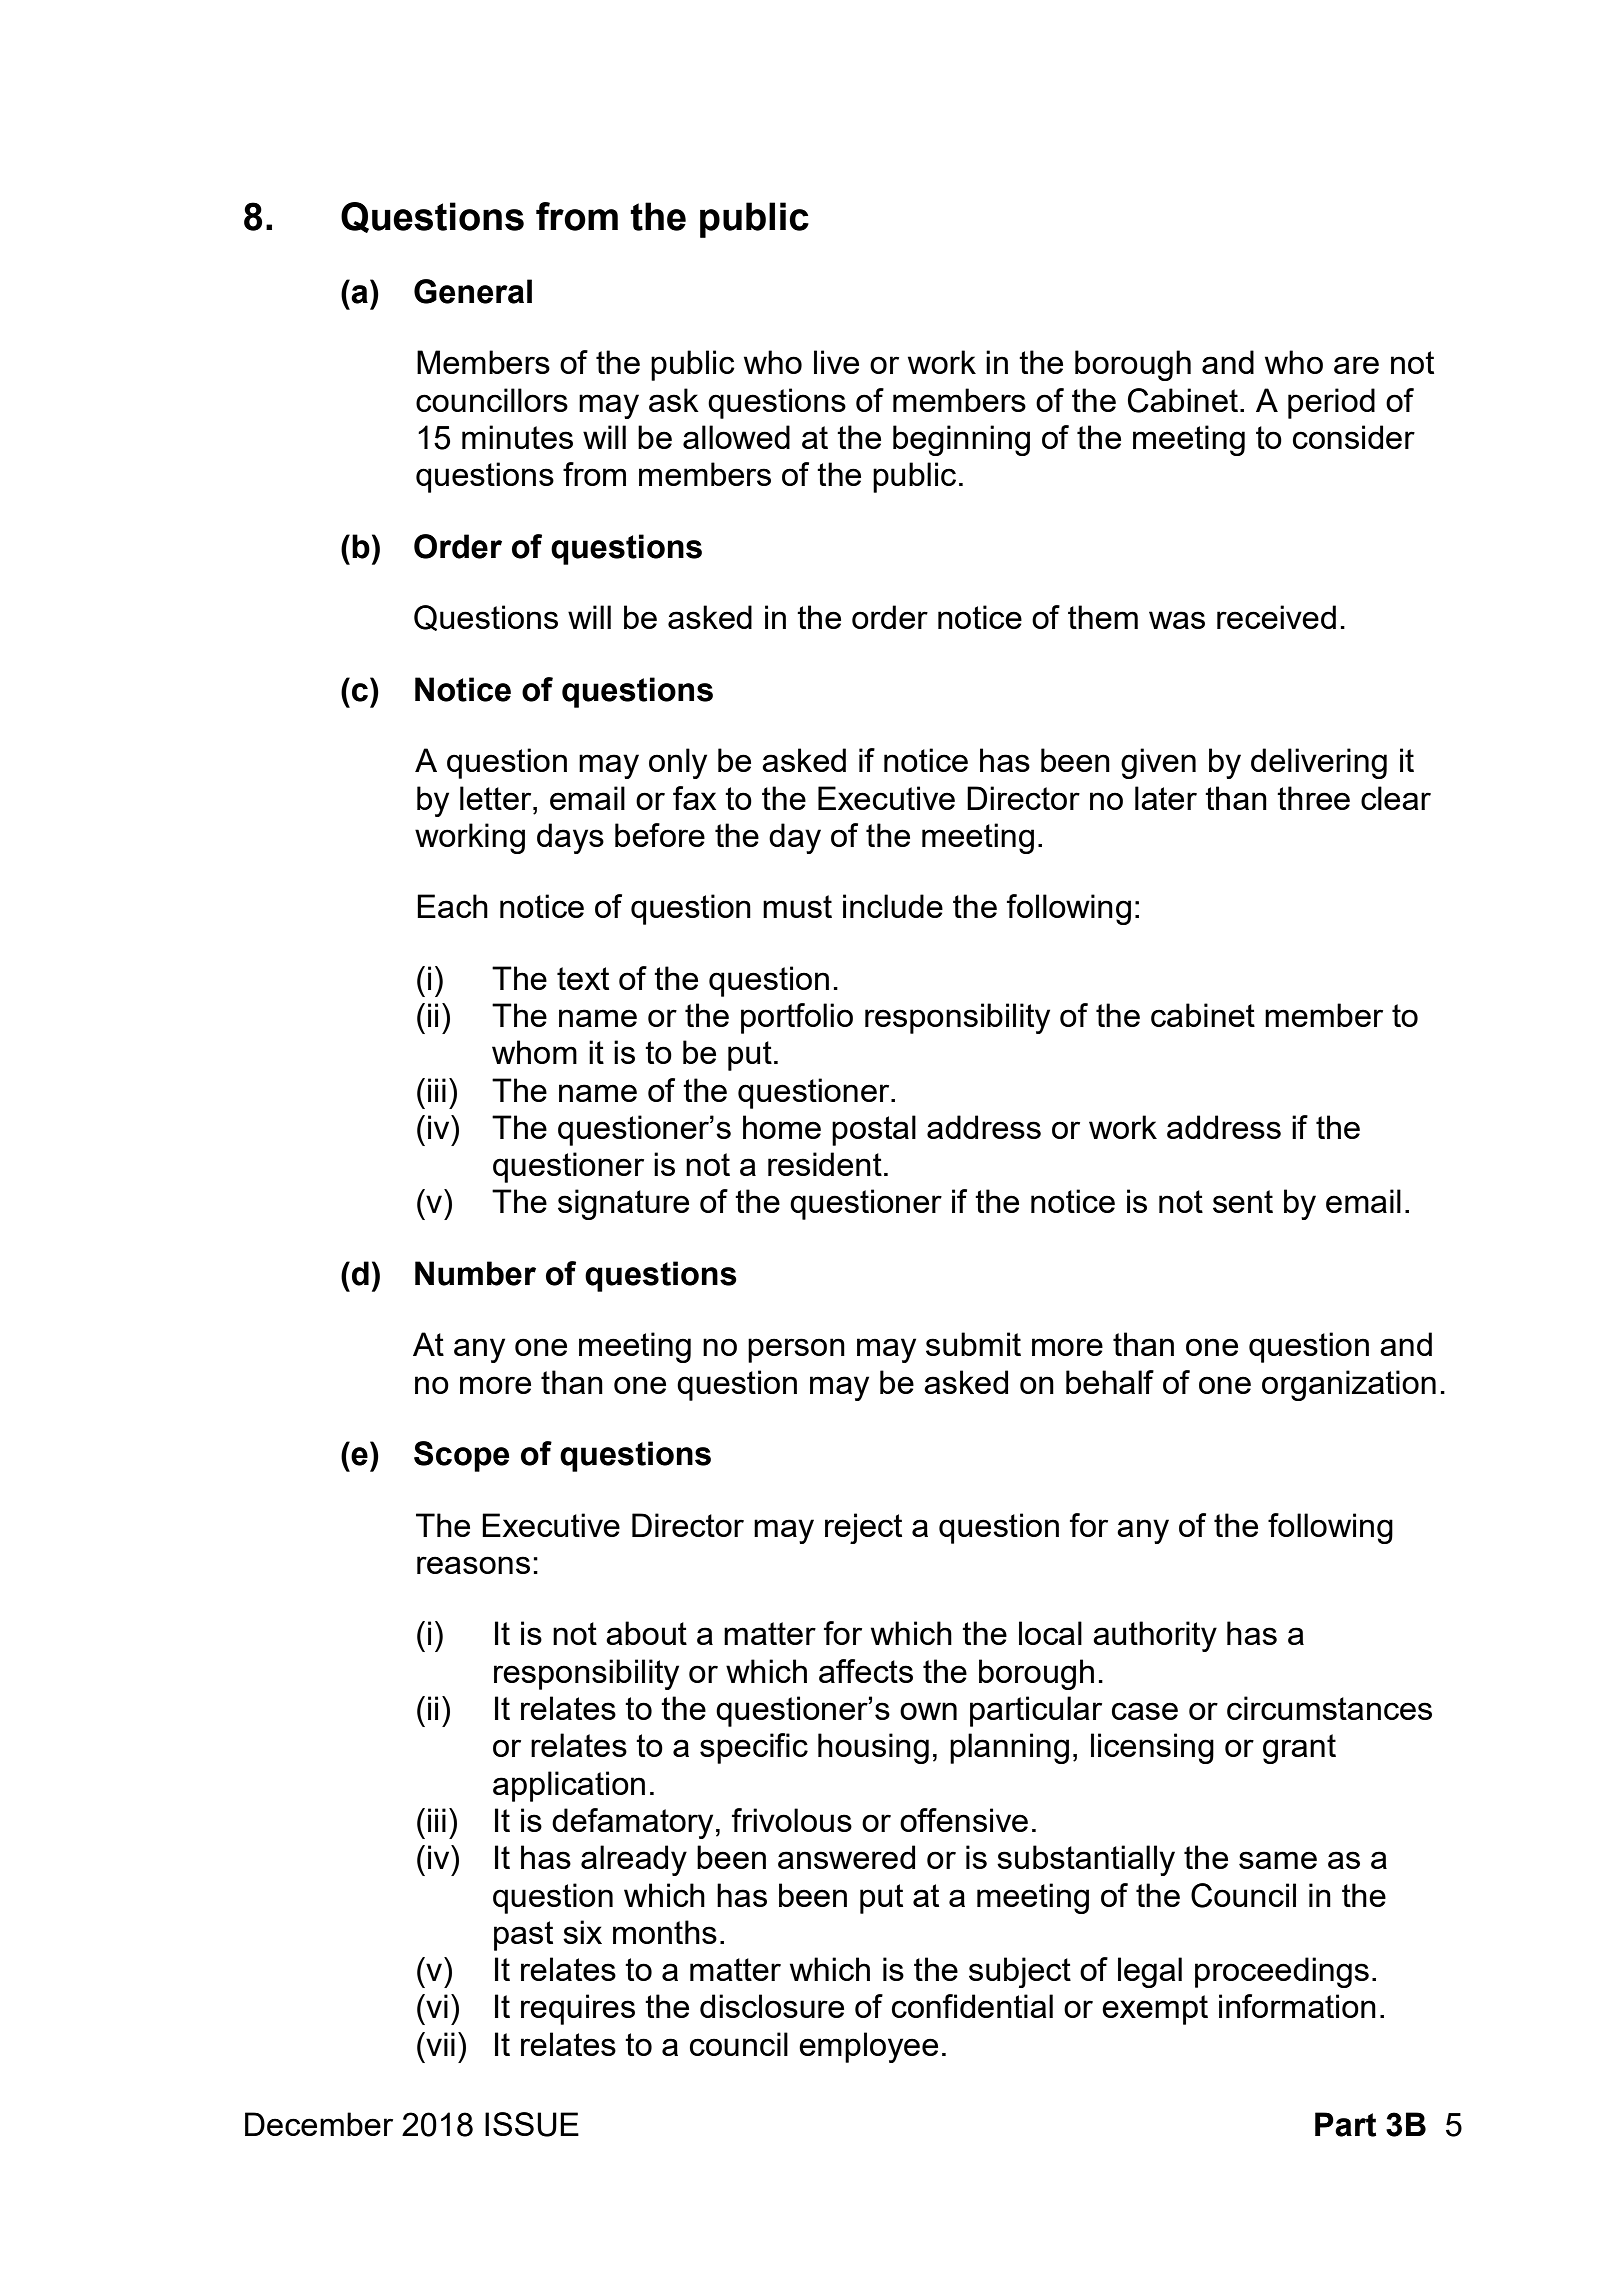 Image resolution: width=1609 pixels, height=2276 pixels. What do you see at coordinates (475, 1273) in the image?
I see `Number` at bounding box center [475, 1273].
